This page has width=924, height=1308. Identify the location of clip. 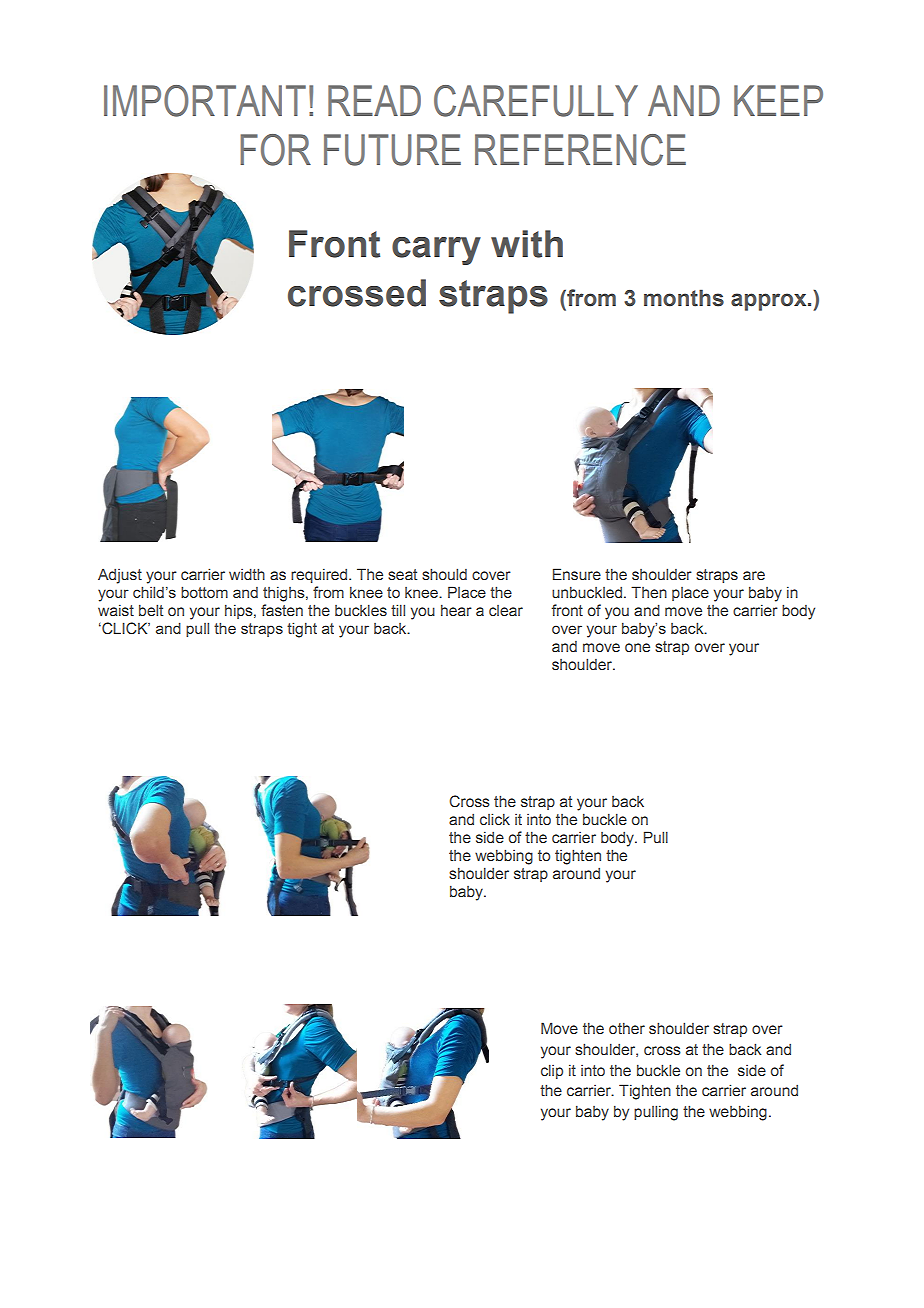
(552, 1071).
